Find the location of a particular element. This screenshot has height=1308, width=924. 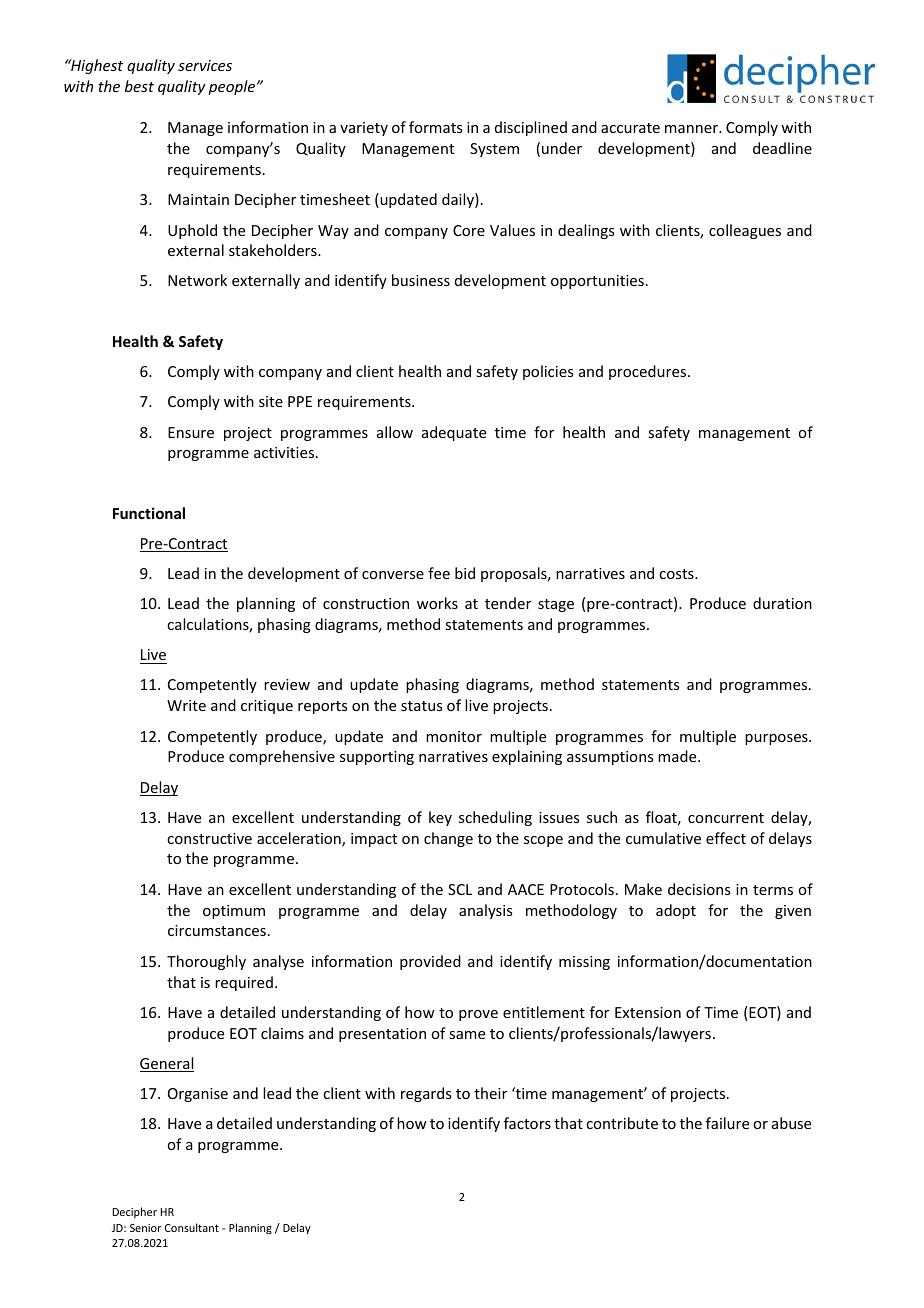

deadline is located at coordinates (782, 148).
